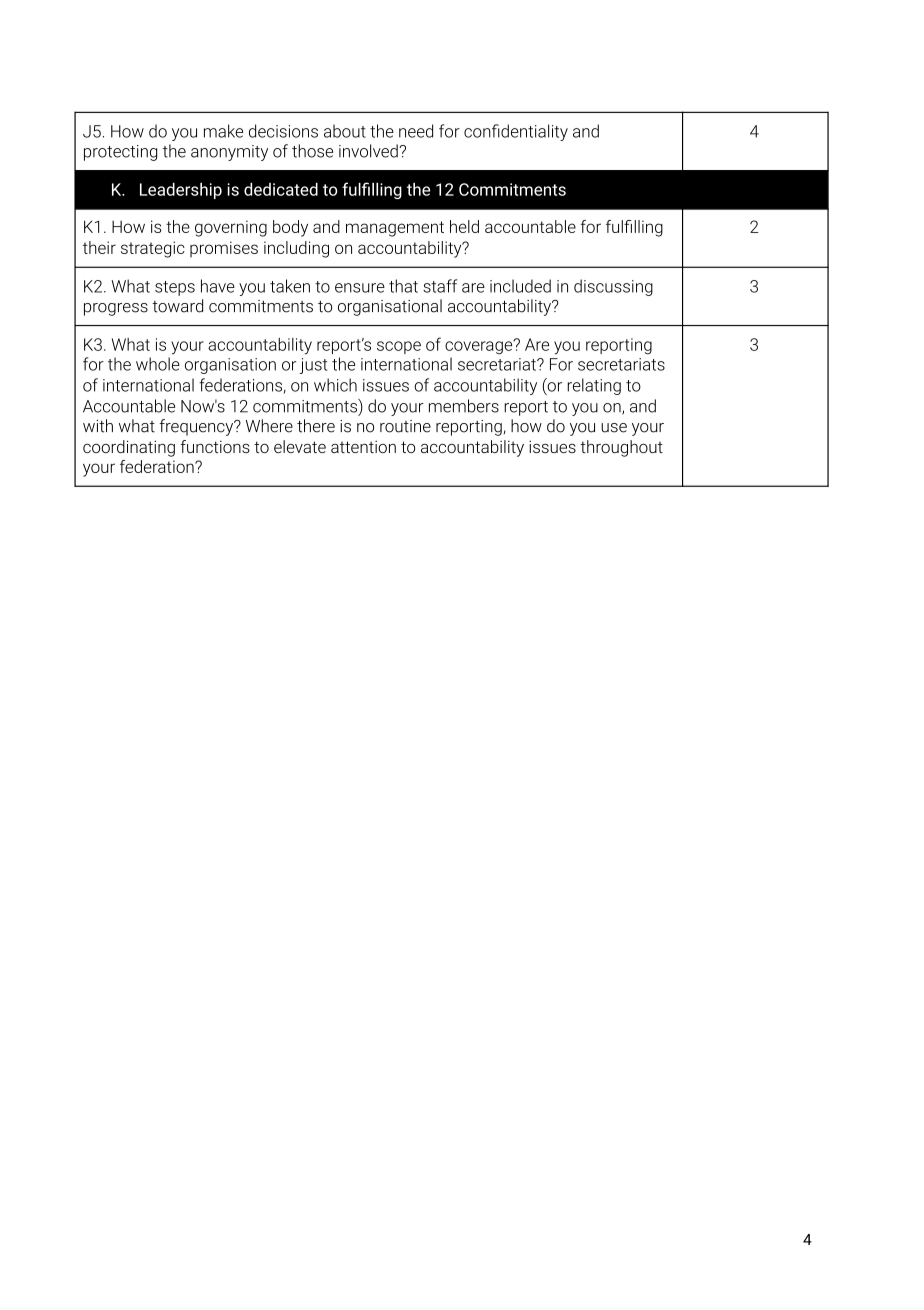  What do you see at coordinates (516, 132) in the page?
I see `confidentiality` at bounding box center [516, 132].
